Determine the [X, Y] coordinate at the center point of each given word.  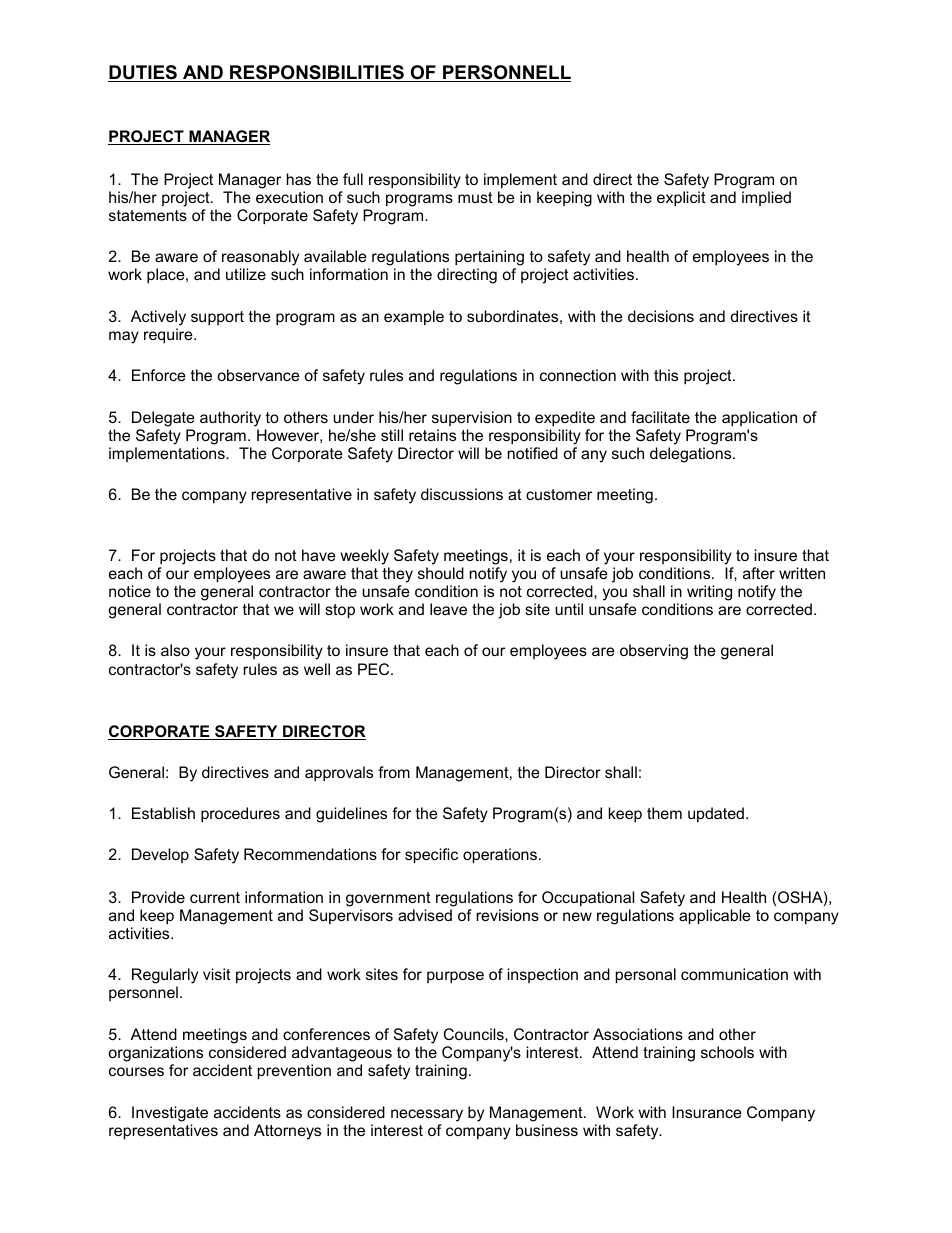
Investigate [170, 1114]
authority [230, 419]
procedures [240, 814]
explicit [681, 198]
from [394, 772]
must [475, 197]
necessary [427, 1115]
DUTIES [143, 73]
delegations [692, 455]
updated [716, 814]
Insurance [707, 1112]
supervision [472, 418]
